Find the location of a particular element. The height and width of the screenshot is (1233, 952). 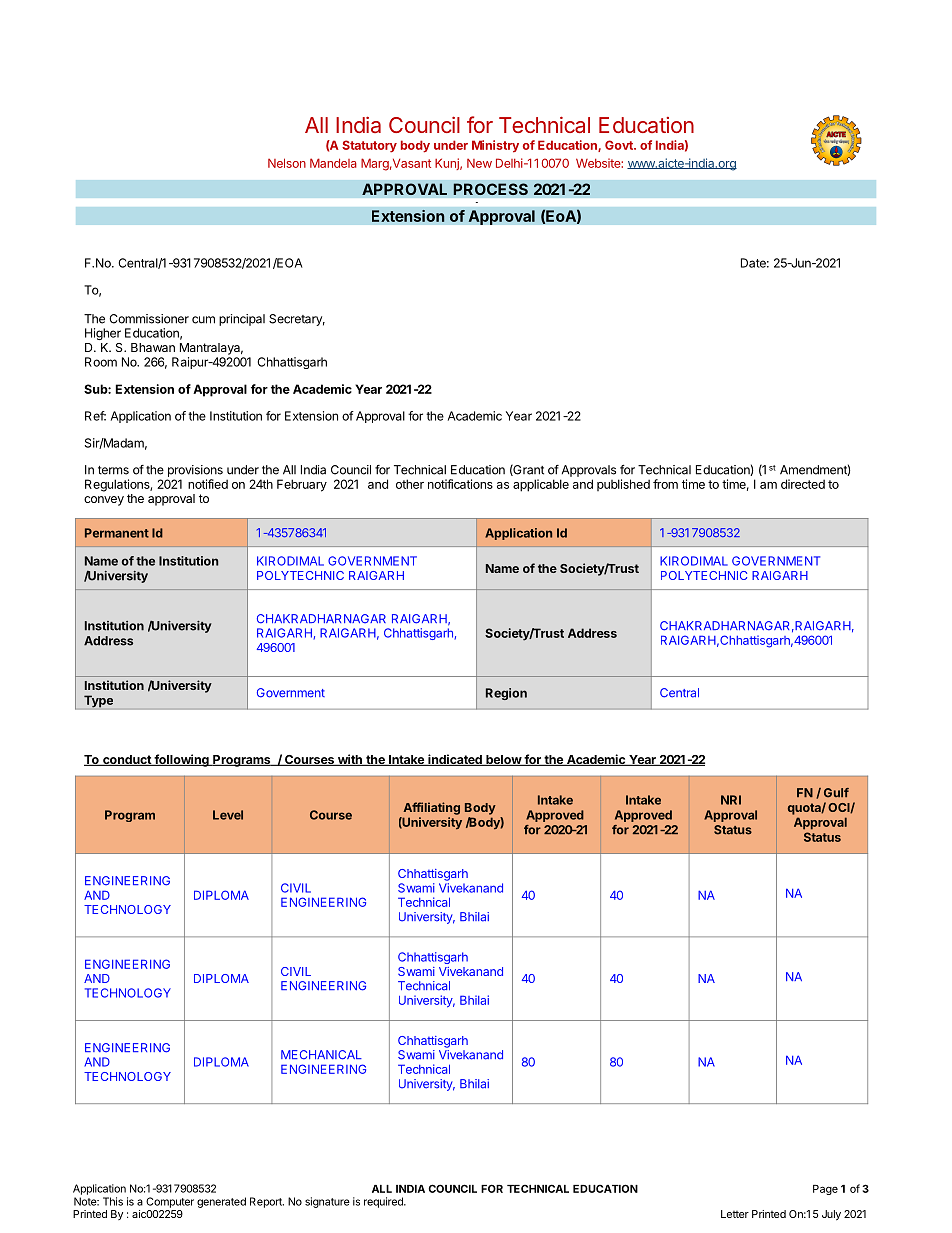

below is located at coordinates (503, 760).
